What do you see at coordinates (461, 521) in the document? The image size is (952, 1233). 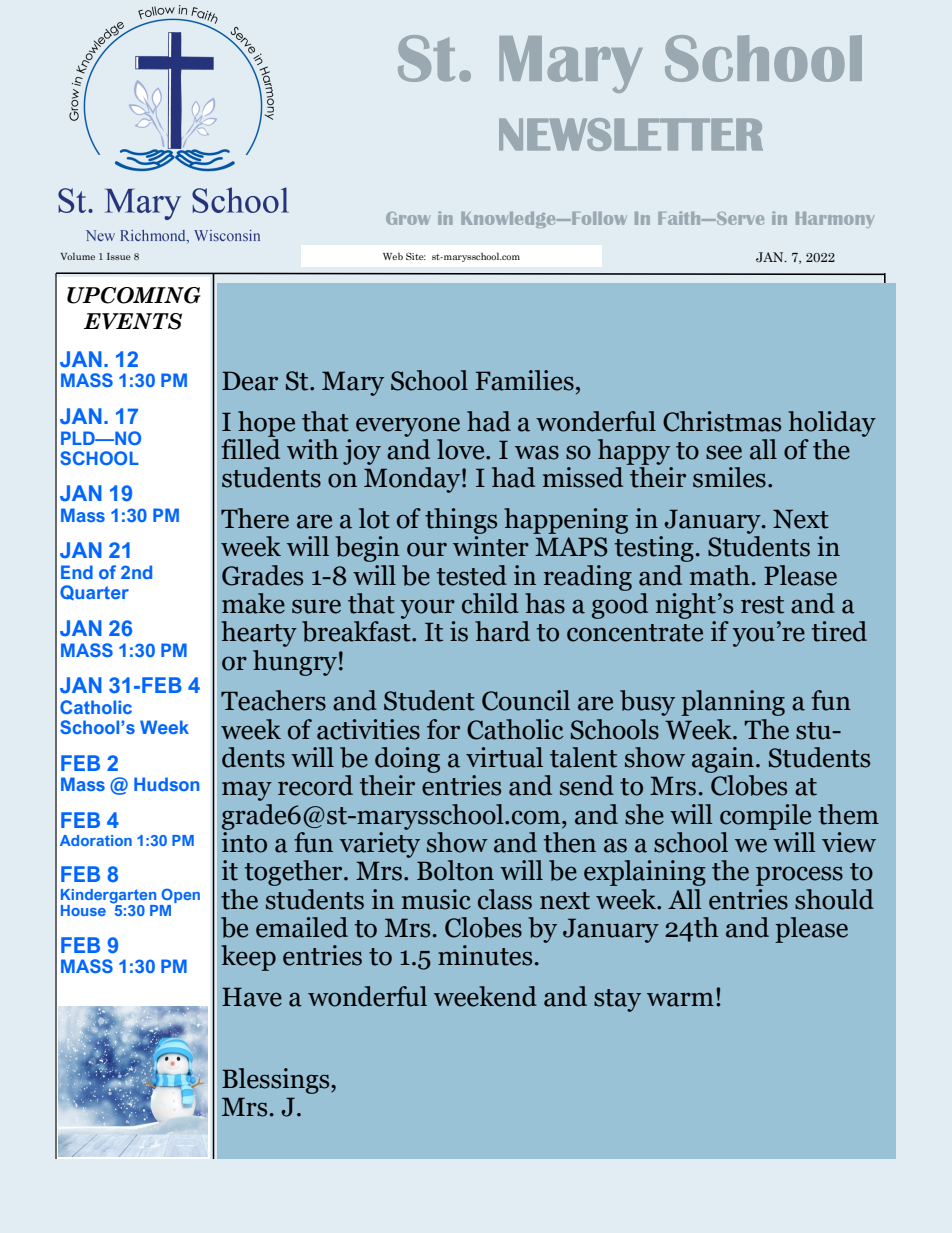 I see `things` at bounding box center [461, 521].
